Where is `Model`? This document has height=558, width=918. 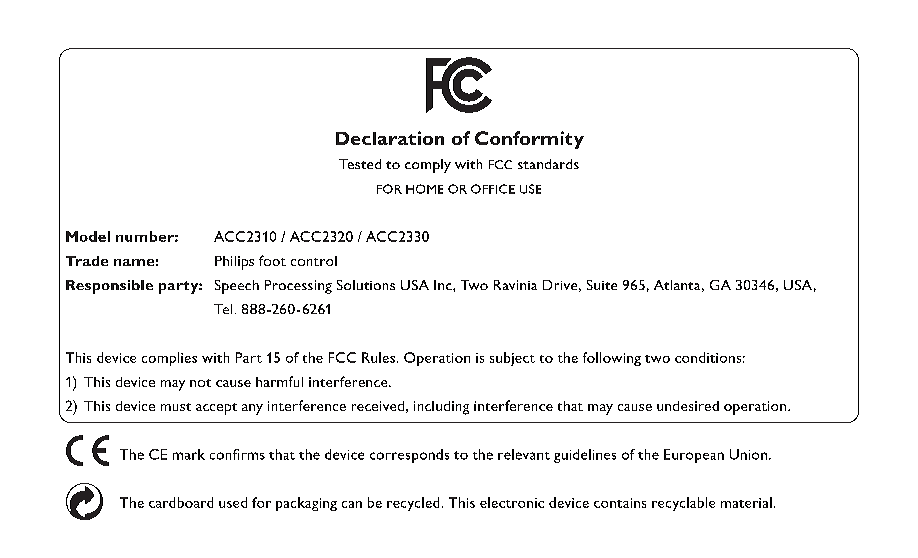 Model is located at coordinates (88, 236).
